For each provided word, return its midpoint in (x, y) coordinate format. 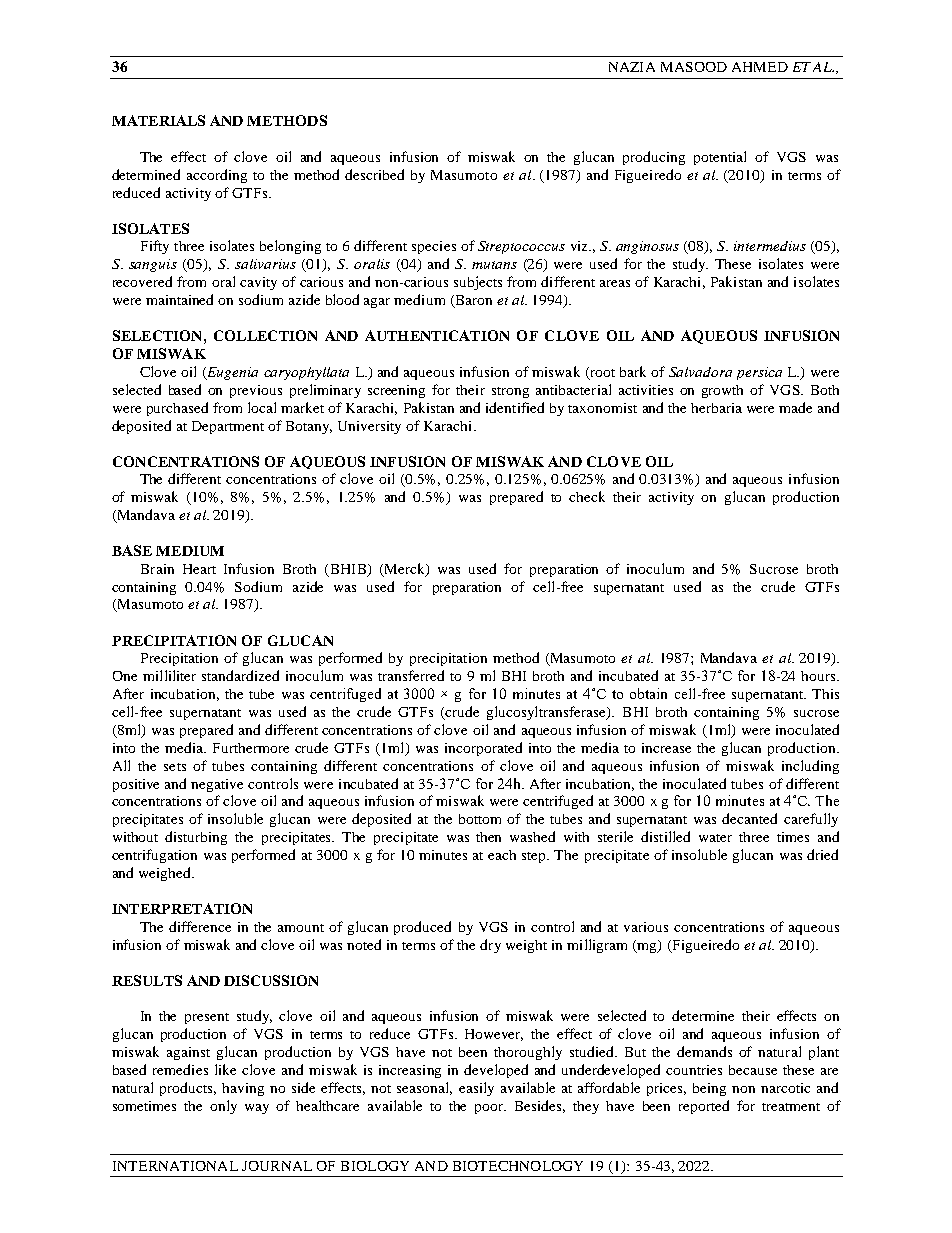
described (374, 174)
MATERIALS (158, 120)
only (223, 1107)
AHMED (760, 67)
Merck (404, 569)
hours (819, 676)
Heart (199, 569)
